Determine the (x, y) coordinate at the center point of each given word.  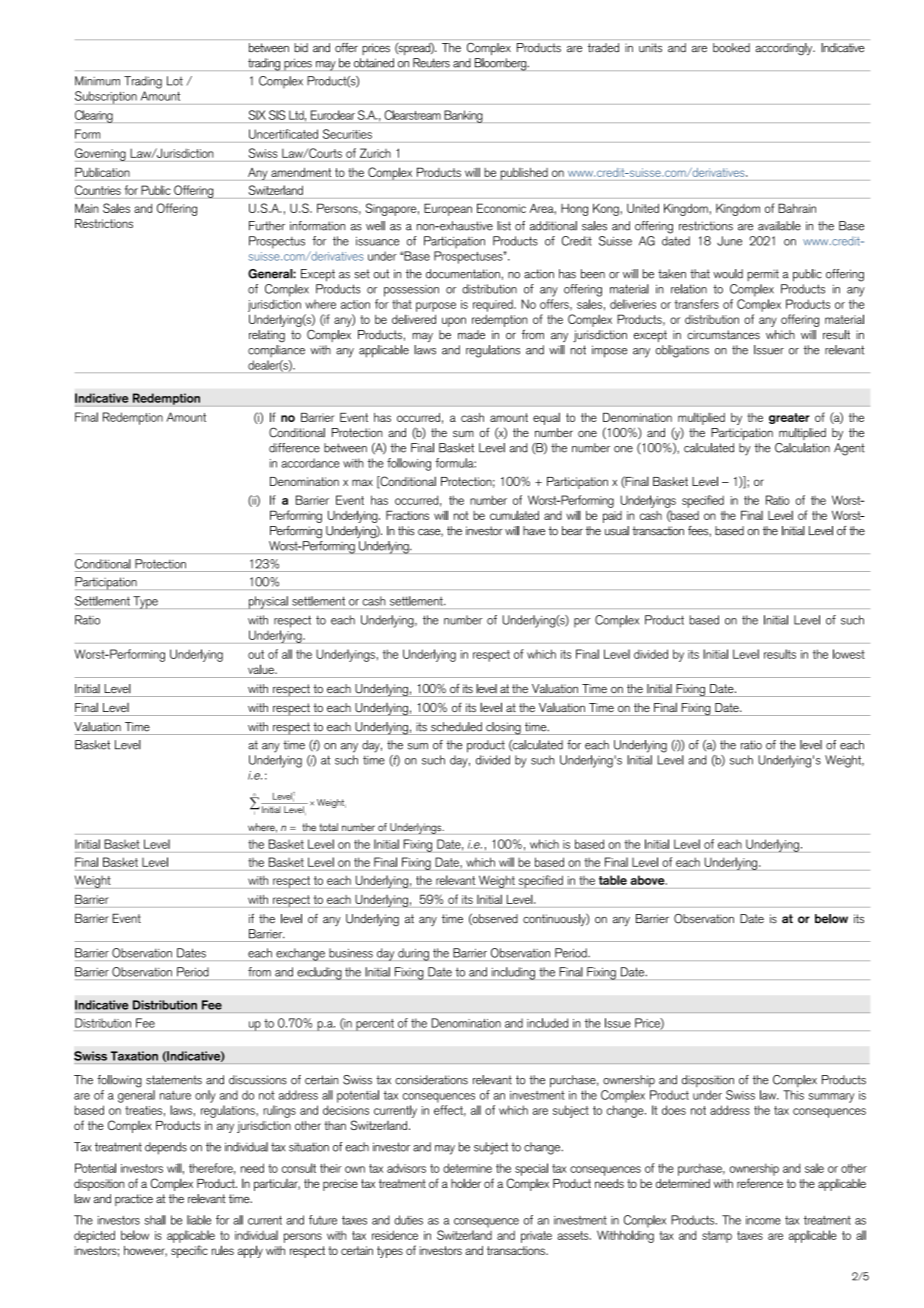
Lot (175, 81)
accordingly (785, 49)
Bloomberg (500, 64)
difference (294, 448)
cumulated (514, 515)
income (763, 1220)
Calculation (802, 448)
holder (466, 1183)
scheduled (456, 727)
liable (199, 1220)
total (328, 827)
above (649, 880)
